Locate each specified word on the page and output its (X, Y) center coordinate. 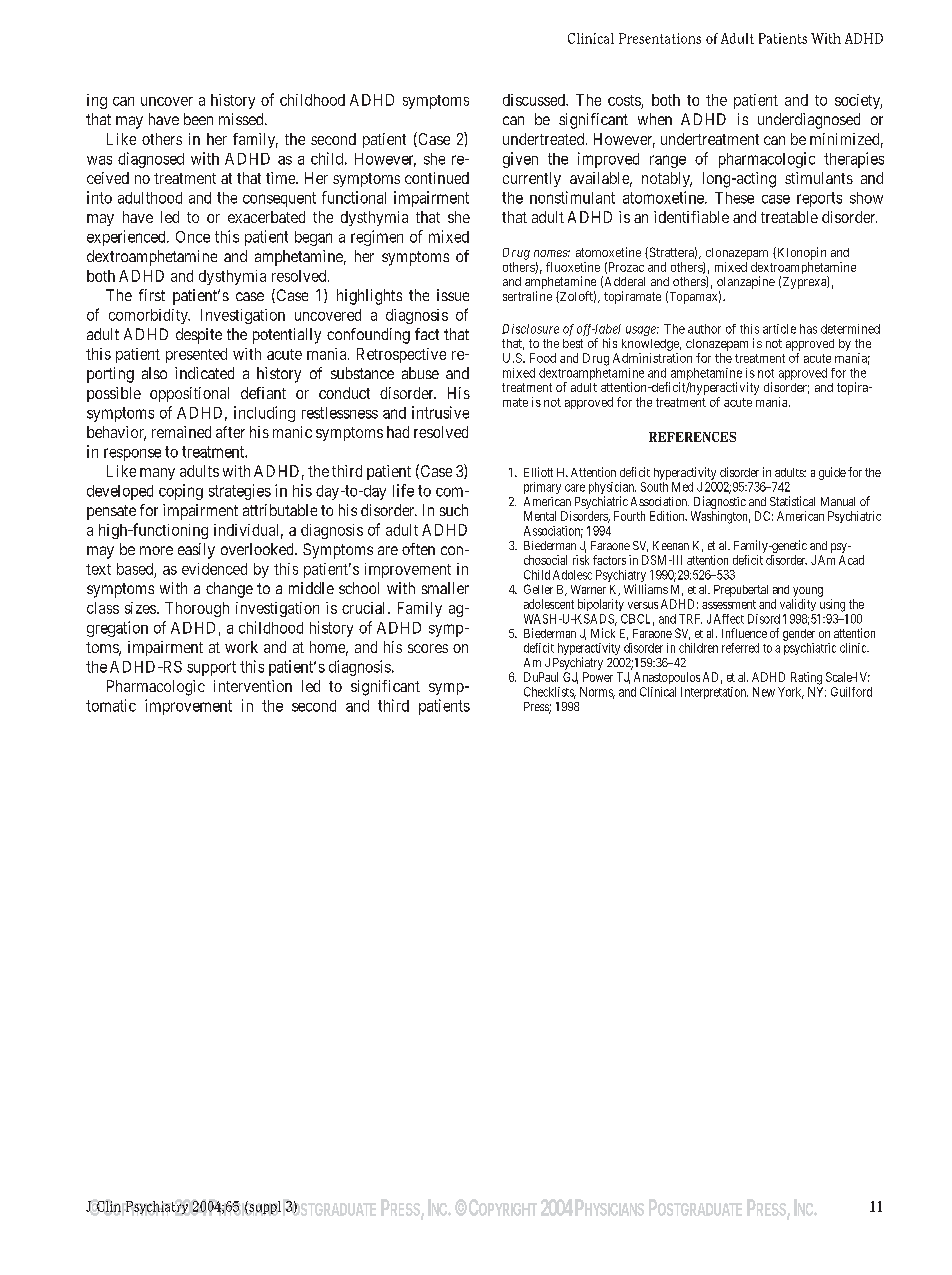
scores (428, 648)
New (764, 692)
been (198, 119)
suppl (264, 1207)
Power (598, 677)
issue (453, 295)
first (152, 295)
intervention (253, 686)
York (791, 693)
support (211, 668)
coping (181, 492)
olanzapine (746, 284)
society (858, 101)
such (454, 510)
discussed (535, 100)
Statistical (792, 501)
